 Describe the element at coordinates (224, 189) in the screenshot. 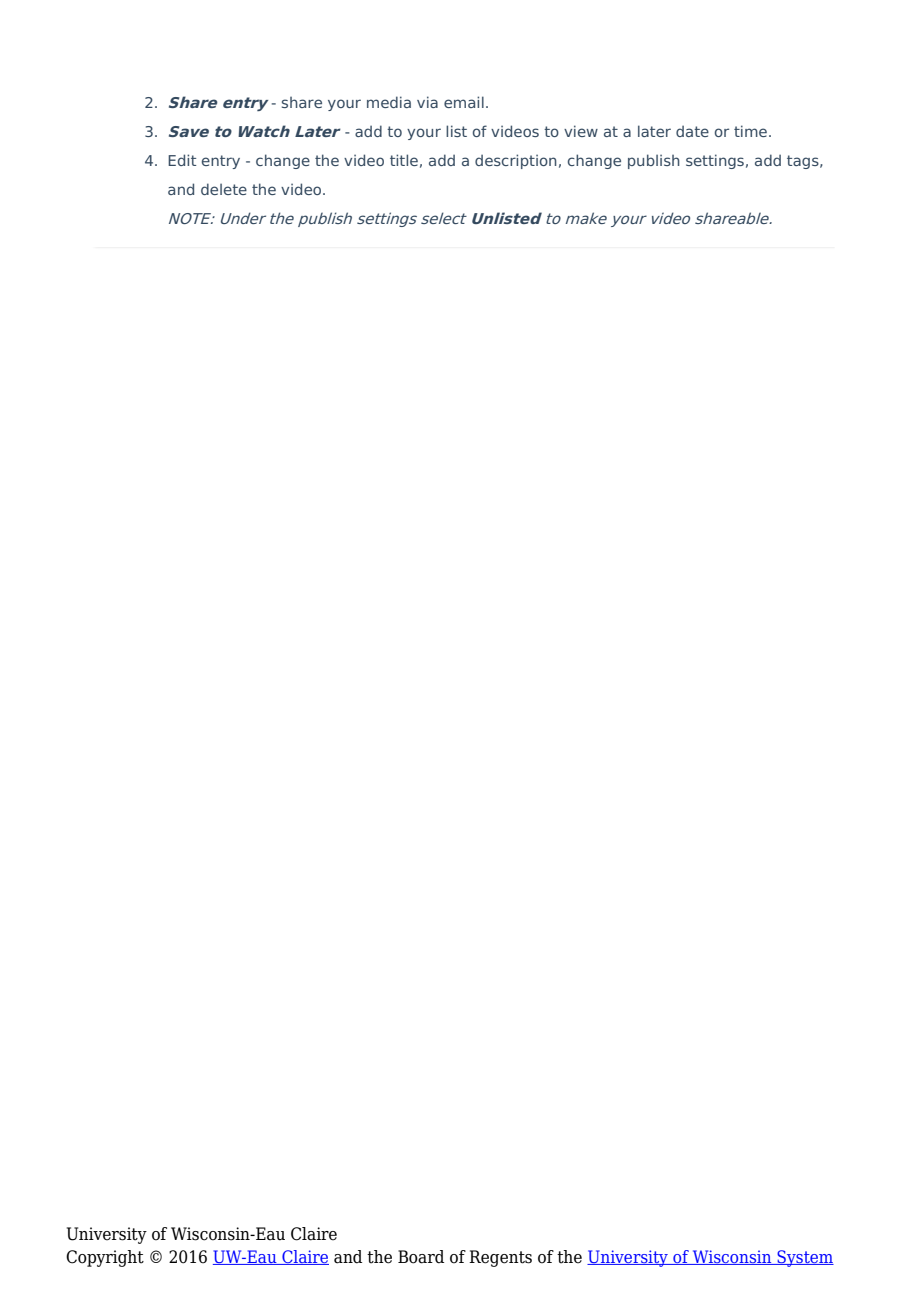

I see `delete` at that location.
